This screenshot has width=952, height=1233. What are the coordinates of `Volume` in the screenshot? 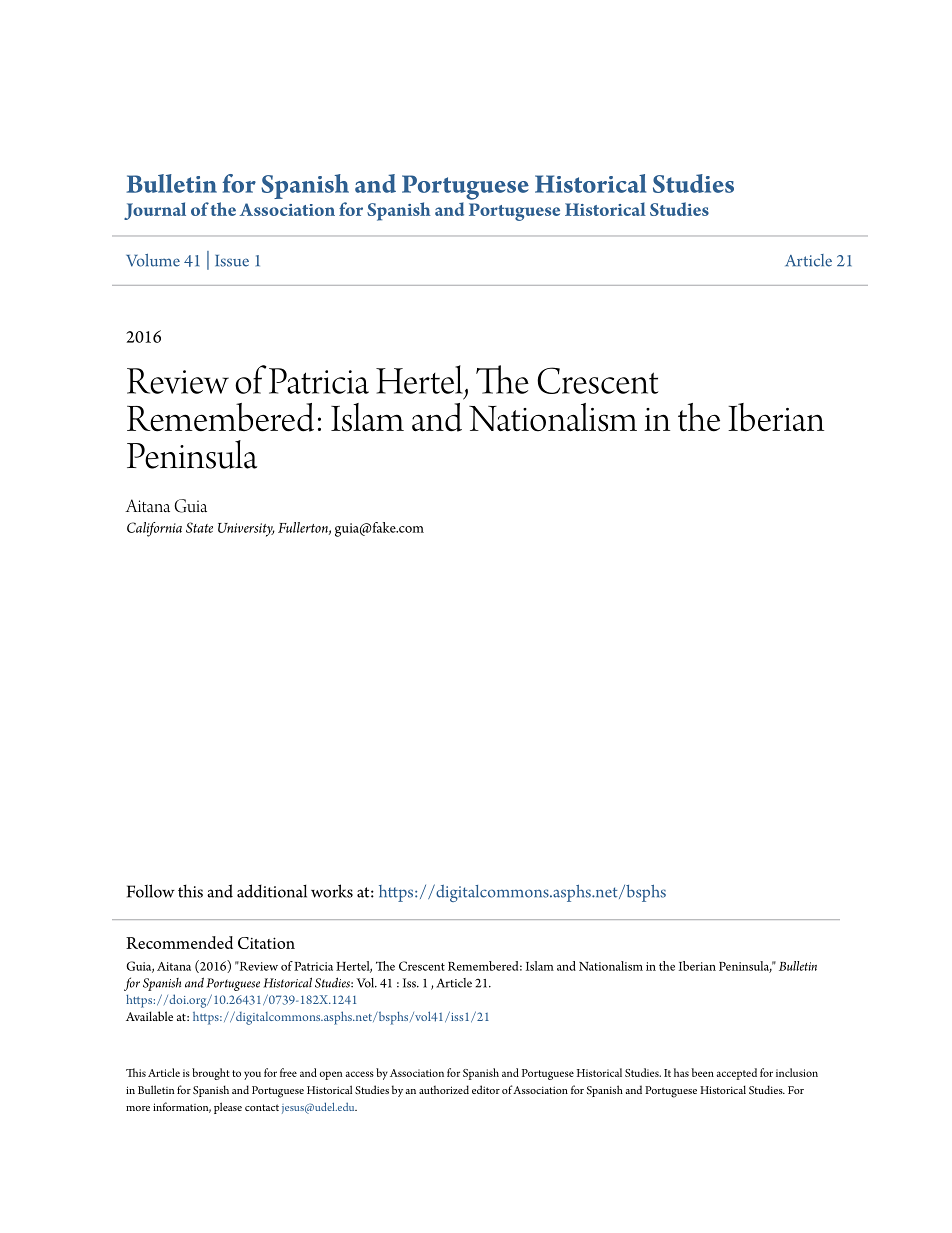 It's located at (153, 260).
